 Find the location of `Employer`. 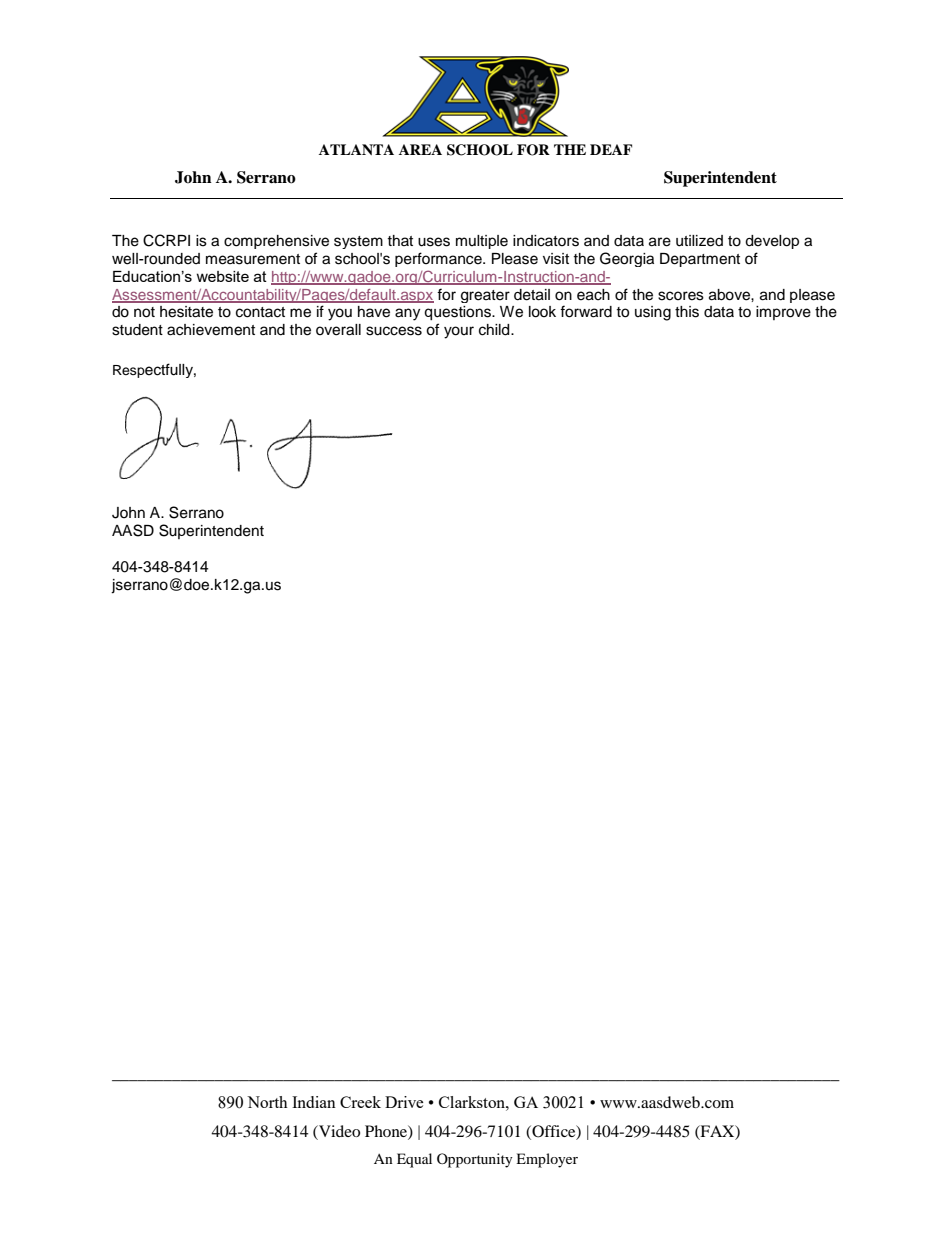

Employer is located at coordinates (547, 1160).
